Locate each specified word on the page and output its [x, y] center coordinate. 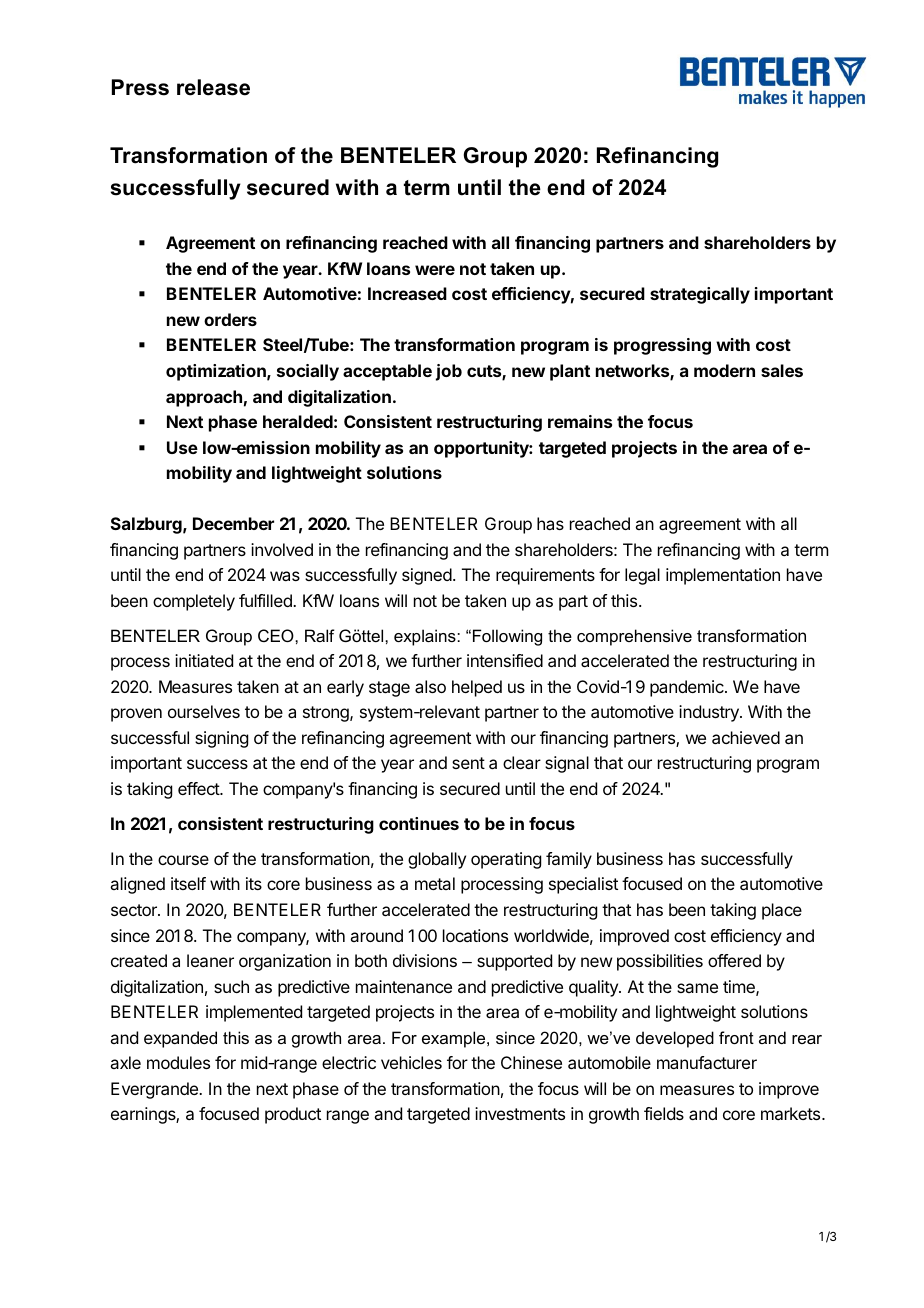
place [782, 911]
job [449, 372]
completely [194, 602]
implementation [723, 576]
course [183, 860]
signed [427, 576]
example [455, 1039]
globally [437, 860]
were [435, 270]
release [213, 87]
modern [724, 370]
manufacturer [707, 1062]
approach [204, 398]
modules [178, 1062]
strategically [700, 295]
